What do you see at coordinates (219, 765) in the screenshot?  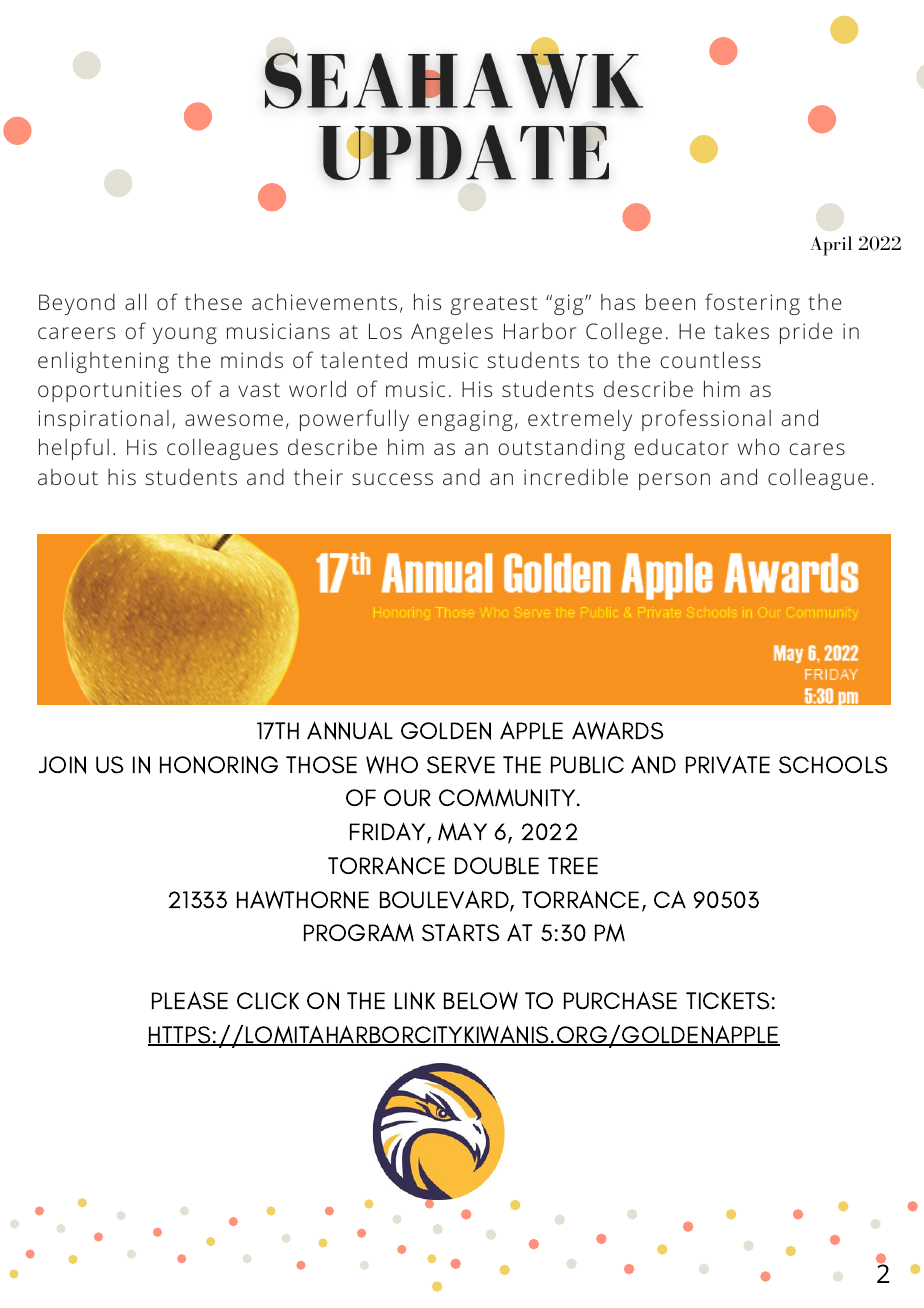 I see `HONORING` at bounding box center [219, 765].
